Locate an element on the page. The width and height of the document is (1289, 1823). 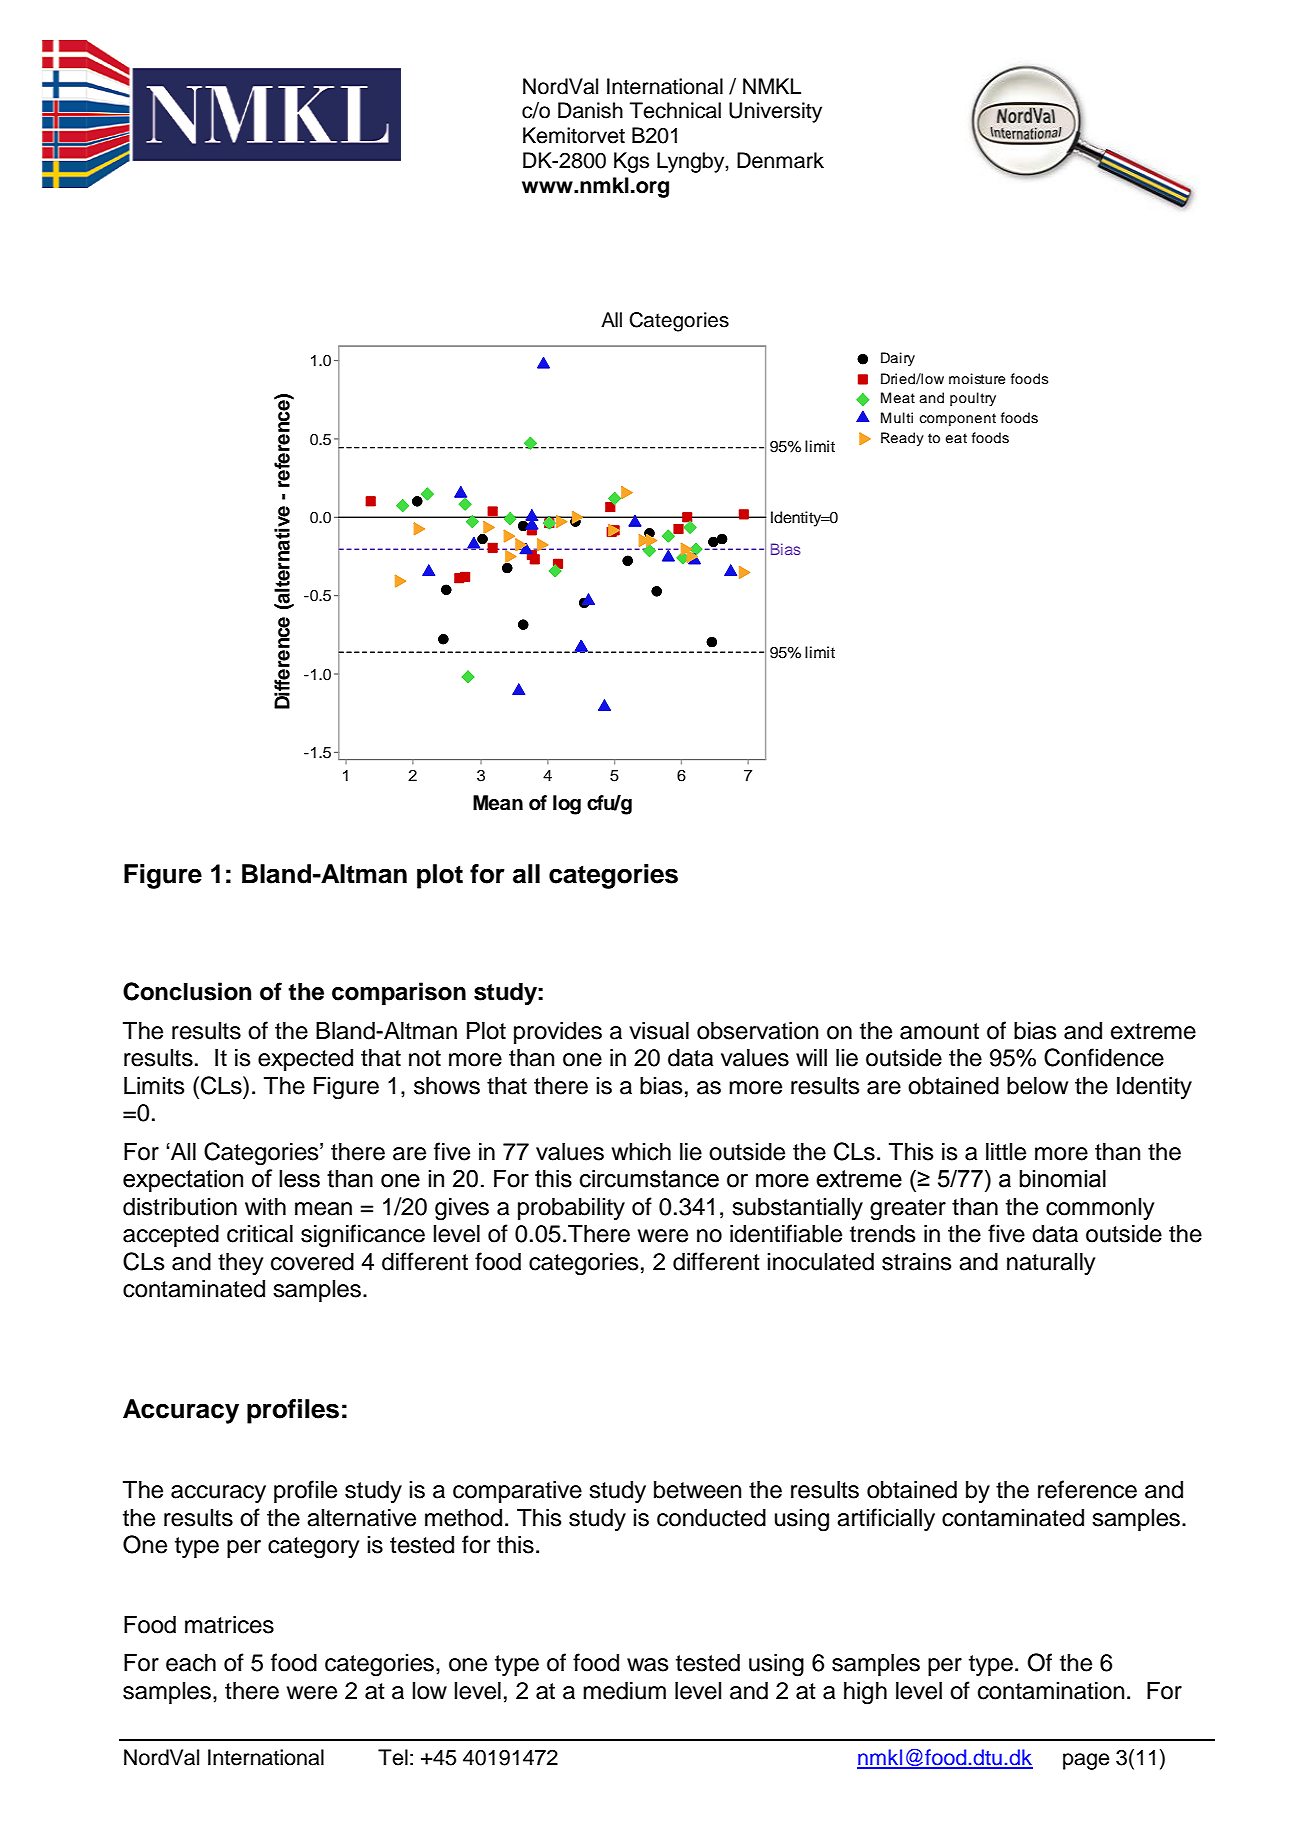
contamination is located at coordinates (1051, 1691).
